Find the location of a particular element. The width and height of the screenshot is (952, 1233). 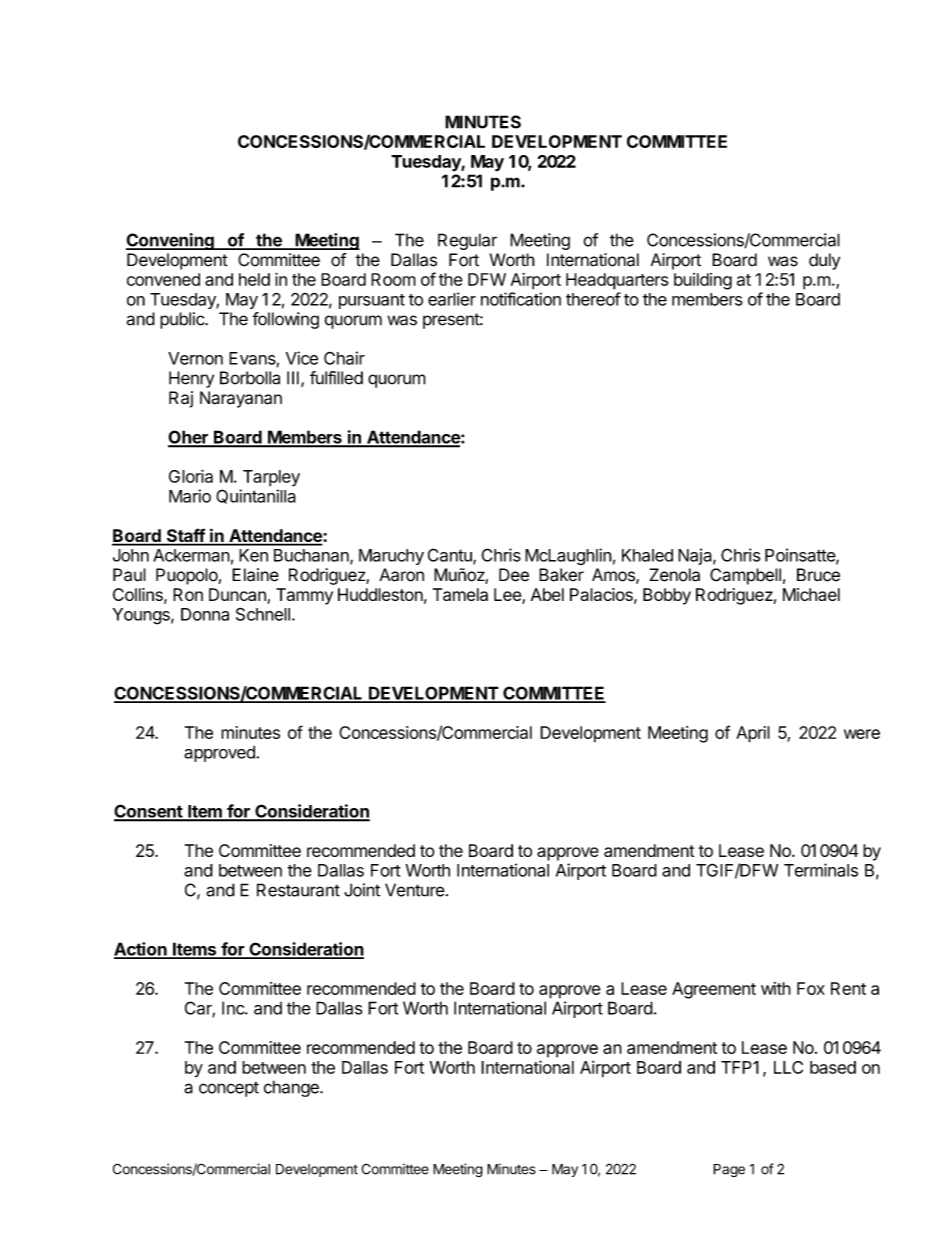

duly is located at coordinates (824, 261).
